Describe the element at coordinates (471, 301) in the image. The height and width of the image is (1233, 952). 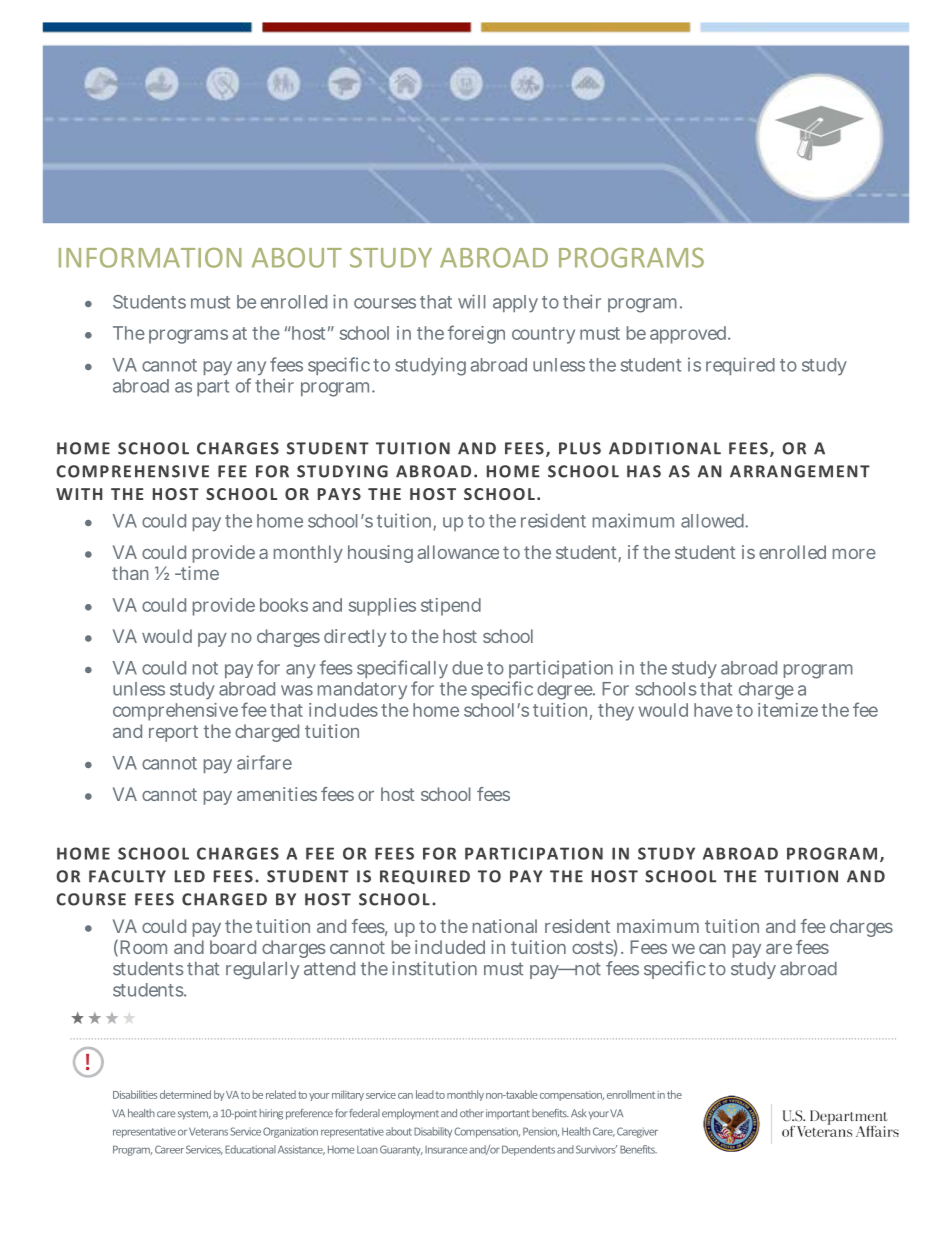
I see `will` at that location.
